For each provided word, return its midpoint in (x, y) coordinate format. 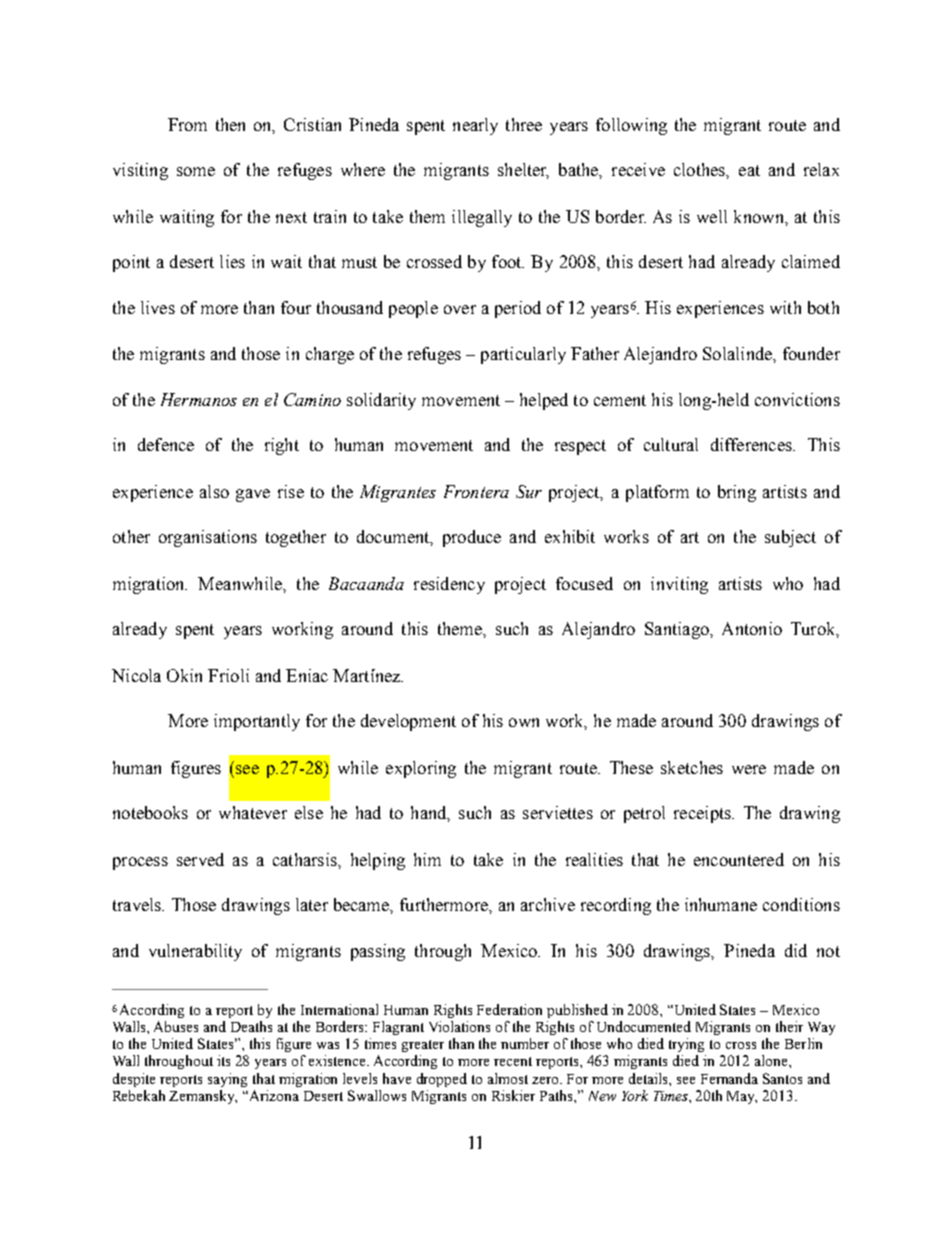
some (196, 171)
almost (508, 1078)
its (223, 1060)
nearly (475, 126)
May (742, 1097)
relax (821, 169)
